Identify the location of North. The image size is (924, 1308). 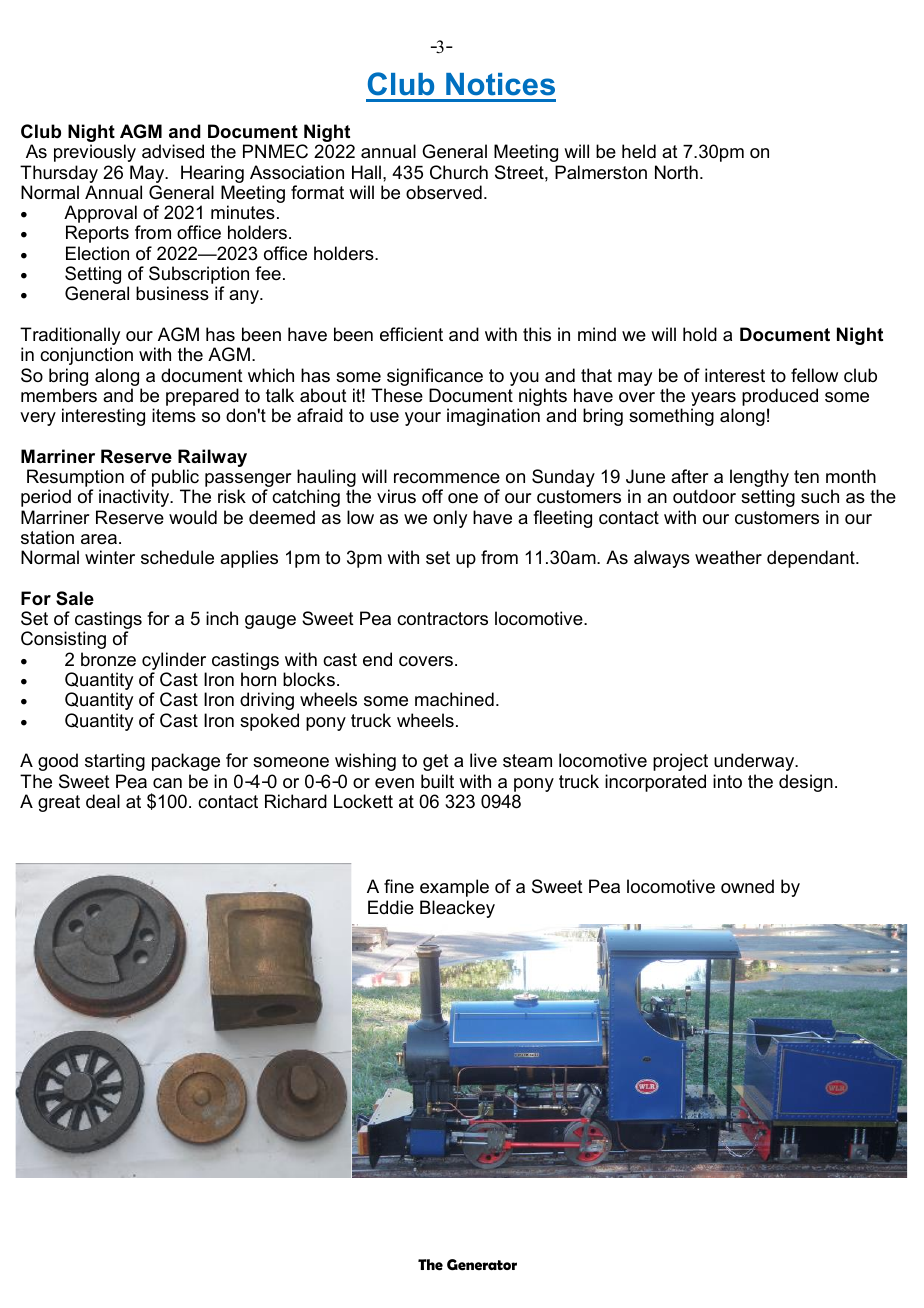
(676, 172).
